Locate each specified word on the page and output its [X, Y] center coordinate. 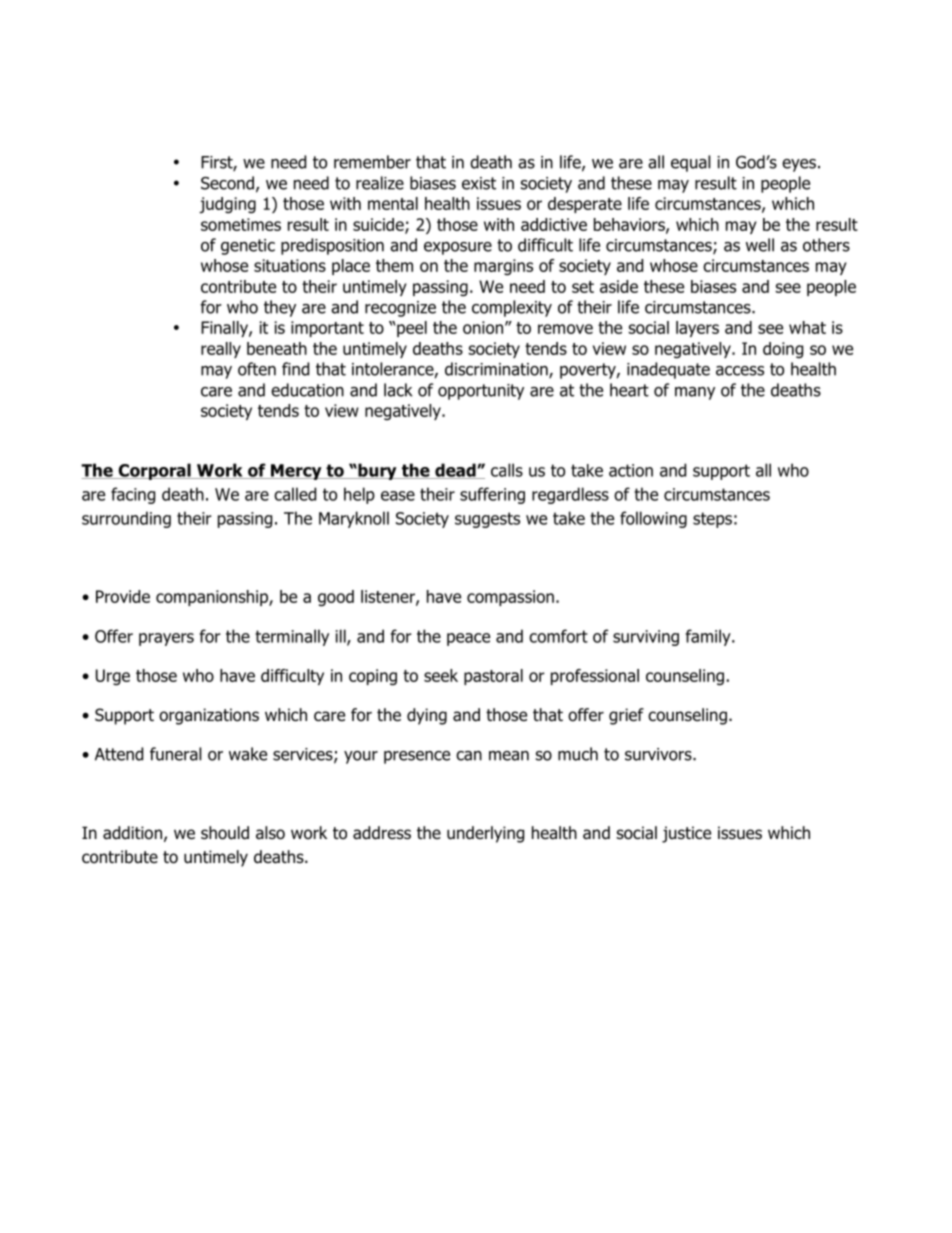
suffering [492, 495]
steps [712, 520]
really [221, 350]
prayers [166, 639]
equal [690, 163]
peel [411, 329]
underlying [485, 834]
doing [783, 350]
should [225, 833]
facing [133, 495]
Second [227, 183]
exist [479, 183]
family [709, 637]
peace [468, 639]
